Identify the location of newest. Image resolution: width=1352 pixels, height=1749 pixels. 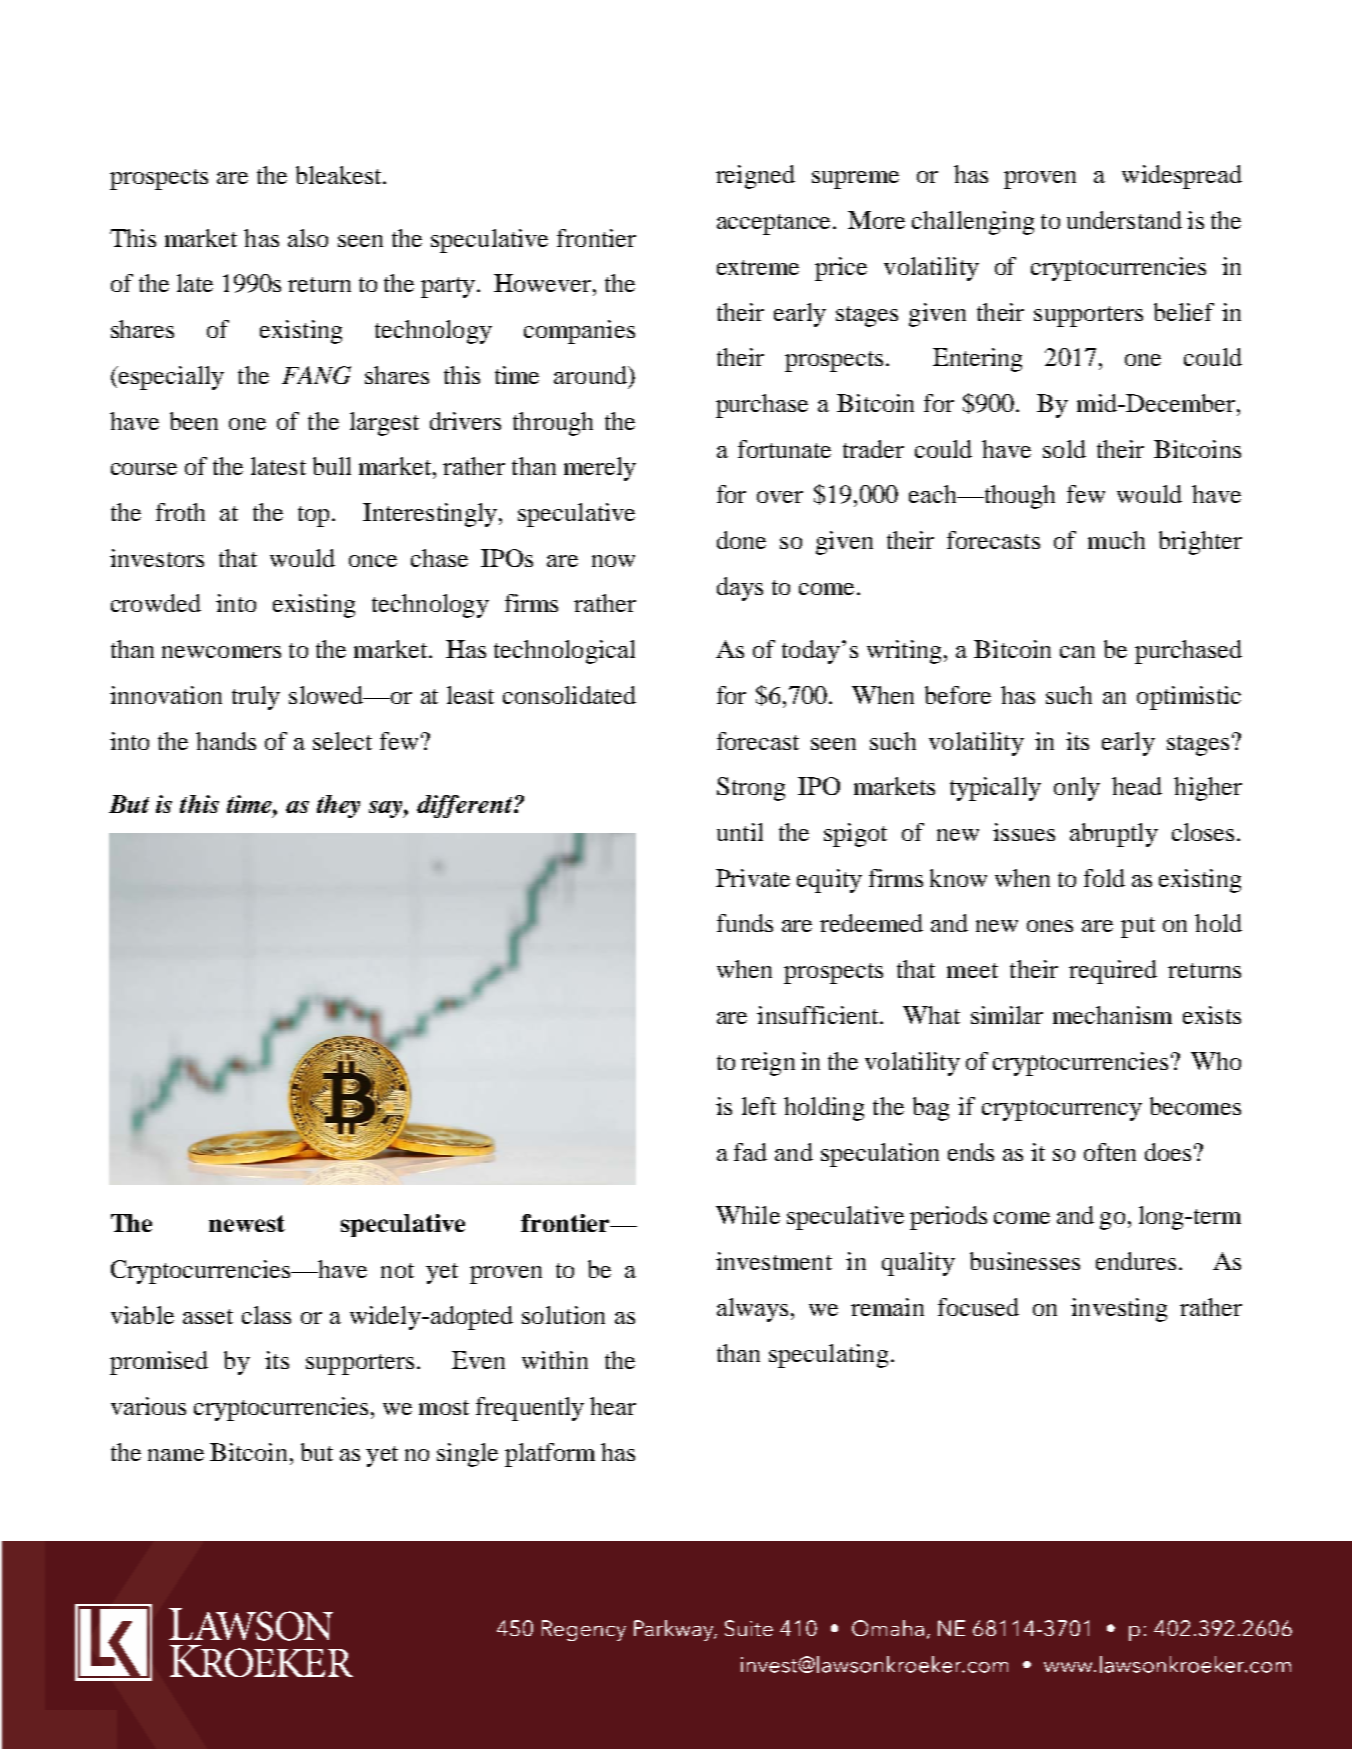
(247, 1223).
